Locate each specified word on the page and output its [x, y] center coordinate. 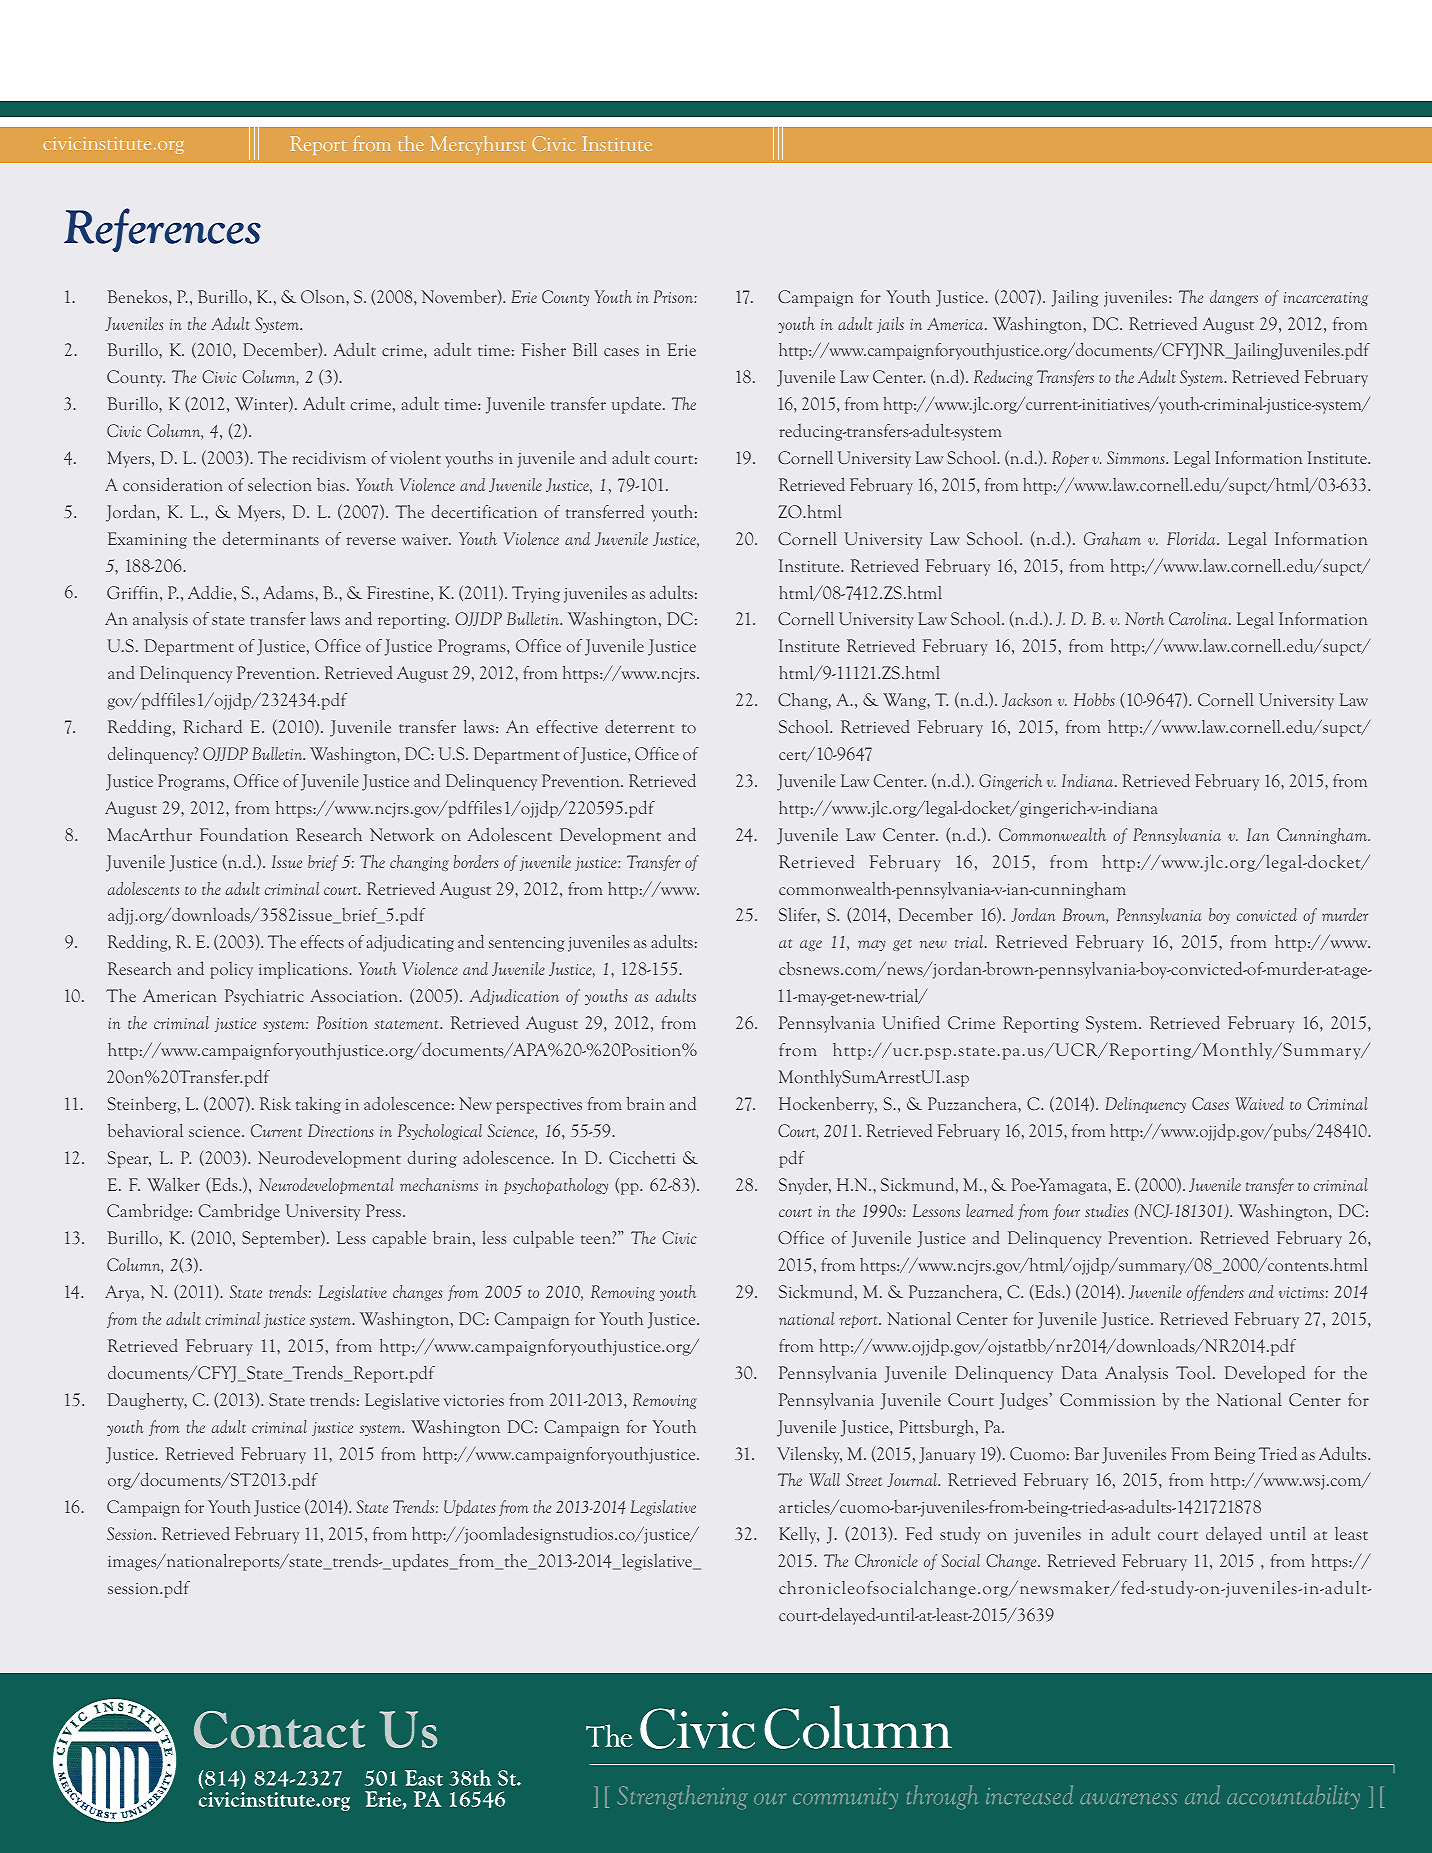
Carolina [1199, 618]
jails [890, 325]
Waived [1259, 1103]
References [162, 230]
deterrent [639, 726]
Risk [275, 1103]
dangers [1234, 298]
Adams [289, 592]
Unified [911, 1022]
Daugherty [147, 1401]
